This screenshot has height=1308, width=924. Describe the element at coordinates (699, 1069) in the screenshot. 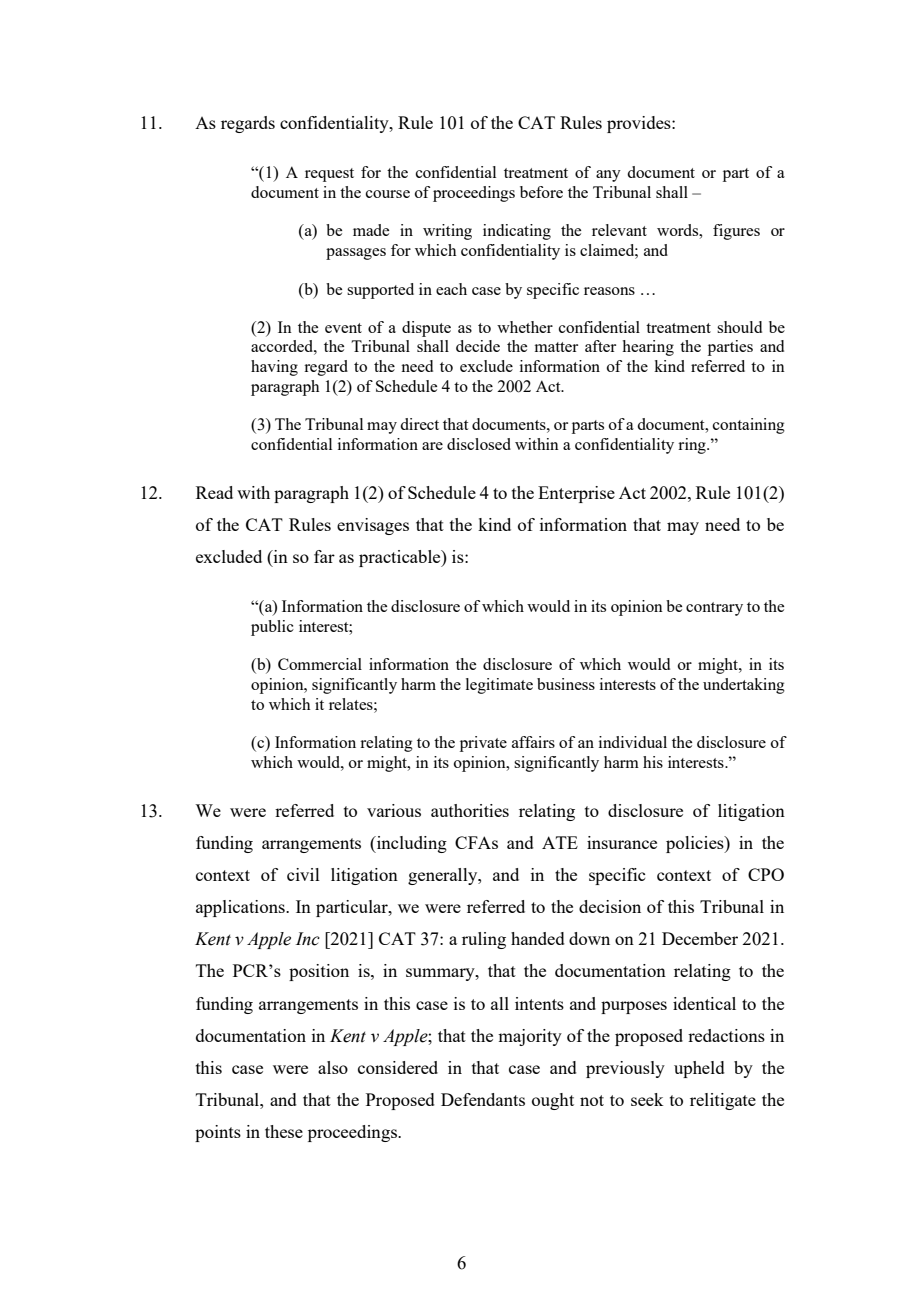

I see `upheld` at that location.
